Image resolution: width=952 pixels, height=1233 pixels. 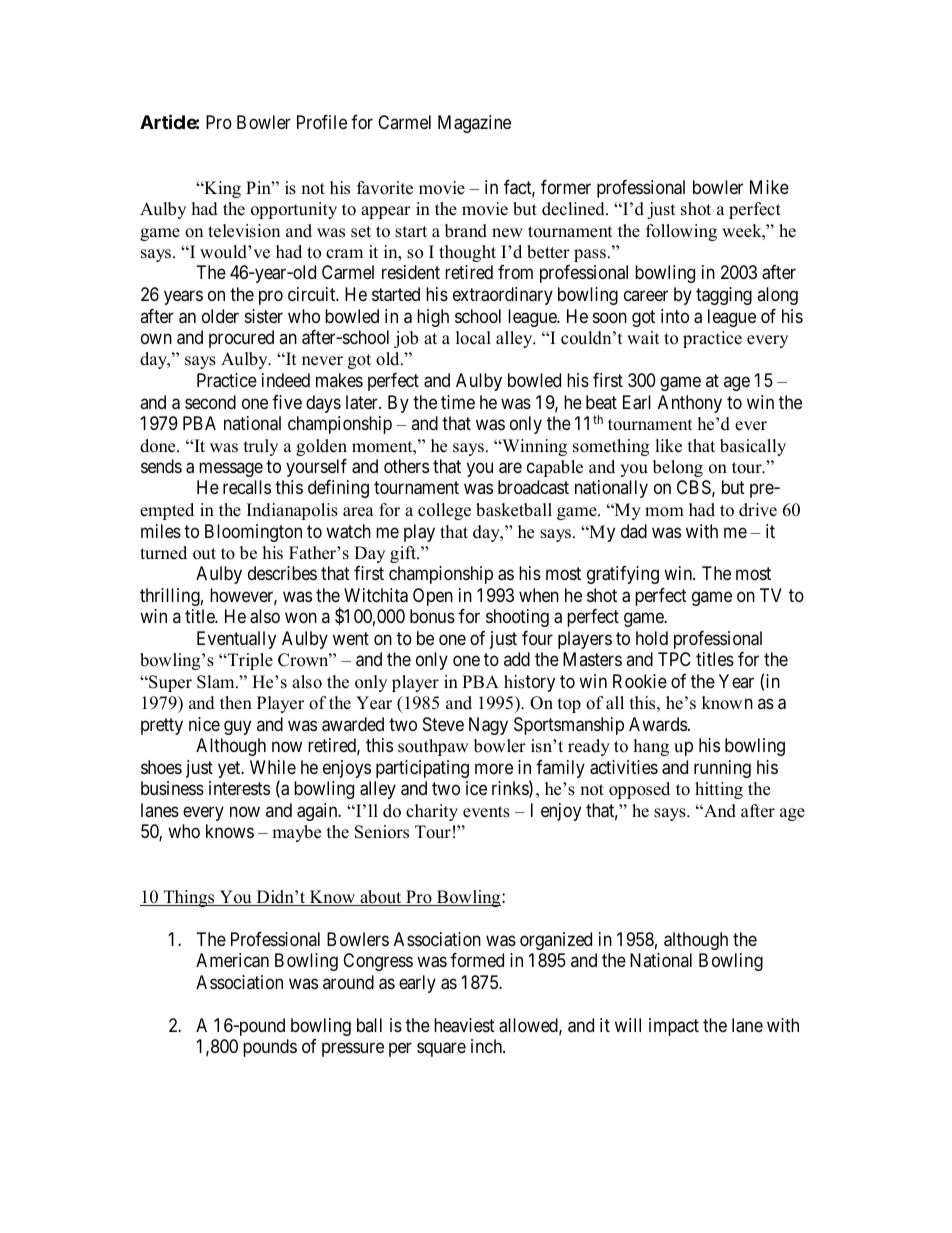 What do you see at coordinates (769, 187) in the document?
I see `Mike` at bounding box center [769, 187].
